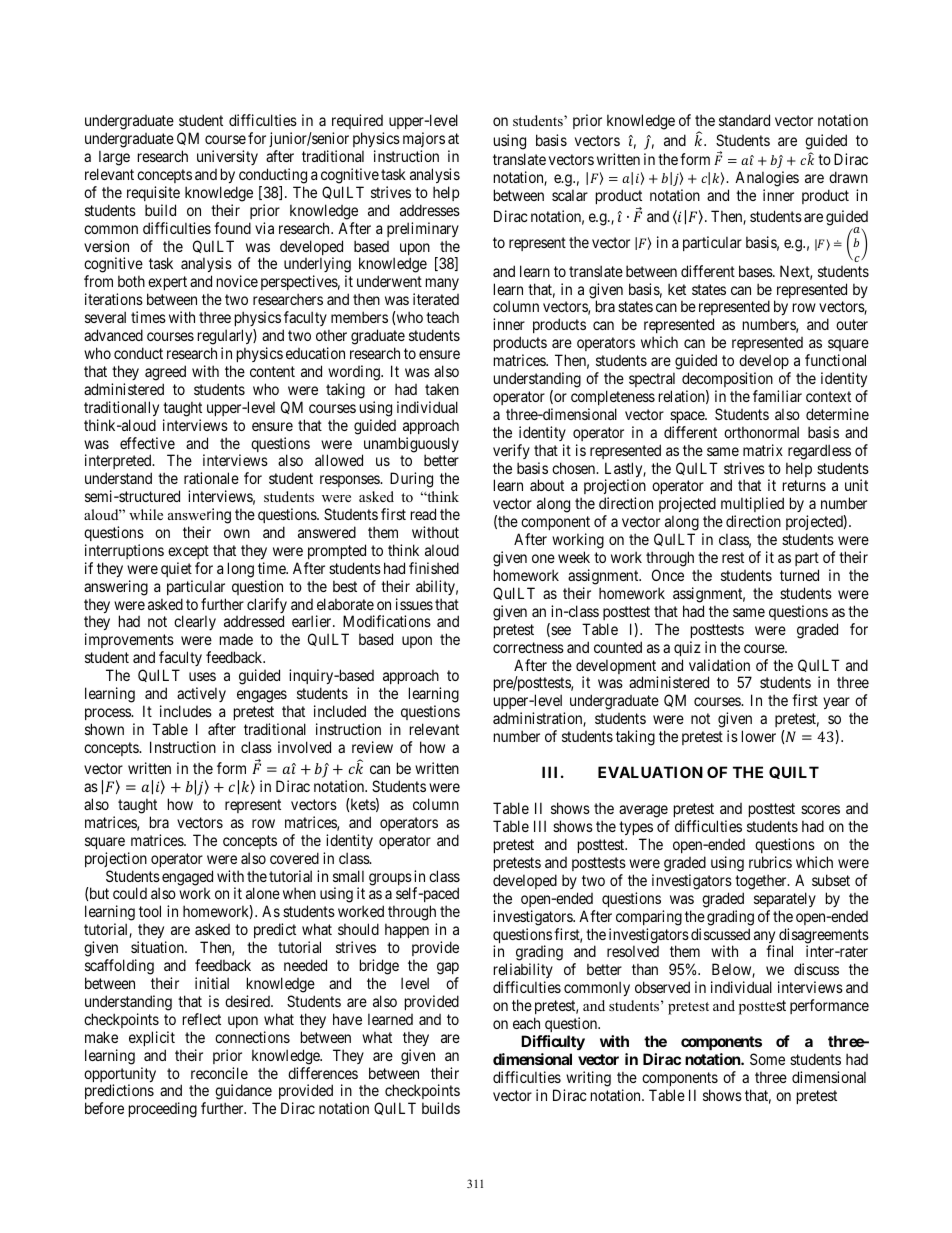 The height and width of the screenshot is (1233, 952). I want to click on university, so click(227, 157).
